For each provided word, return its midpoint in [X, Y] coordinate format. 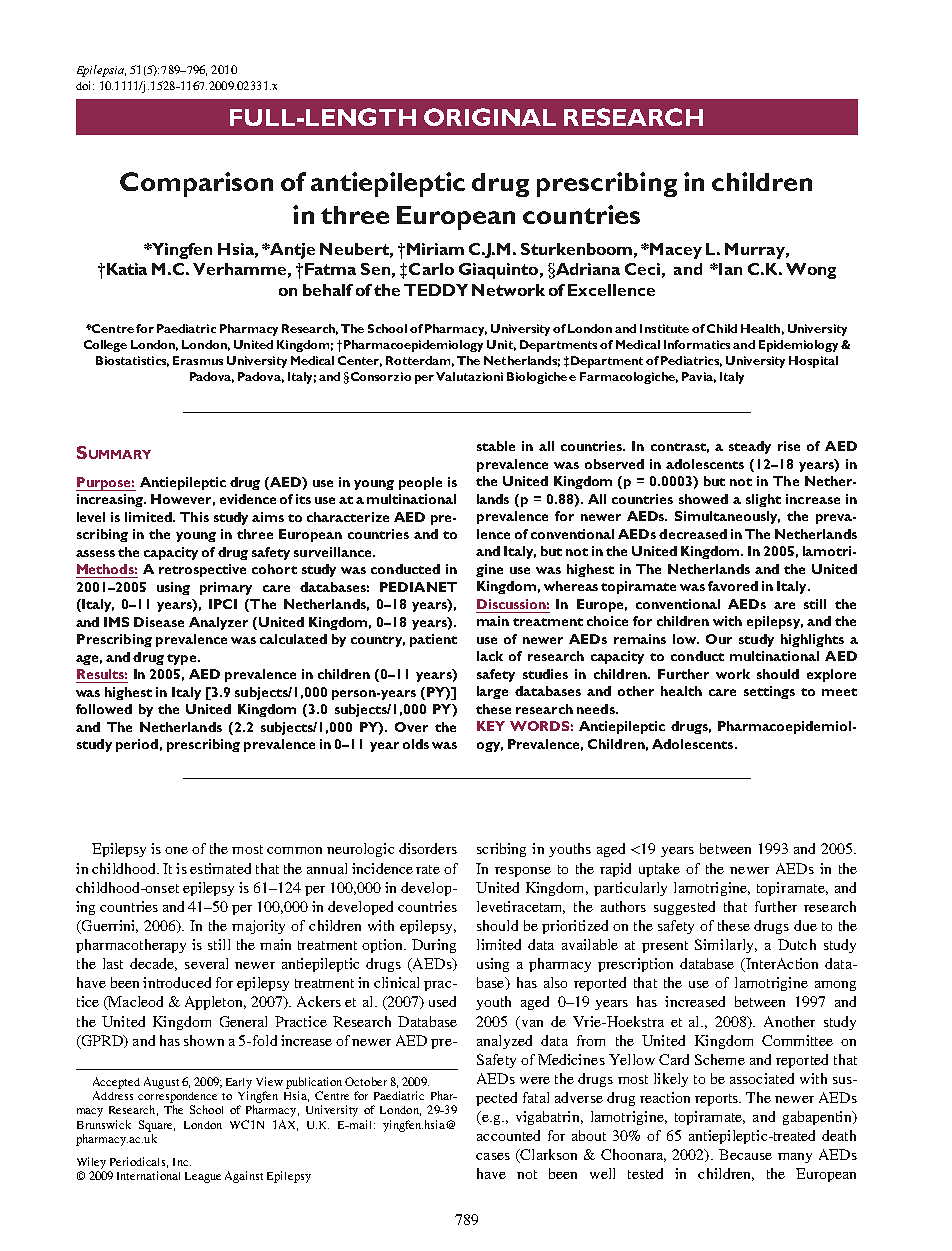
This [194, 517]
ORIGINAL [490, 117]
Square [157, 1126]
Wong [811, 271]
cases [493, 1156]
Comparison [196, 184]
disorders [428, 848]
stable [496, 446]
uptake [659, 870]
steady [750, 447]
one [176, 850]
